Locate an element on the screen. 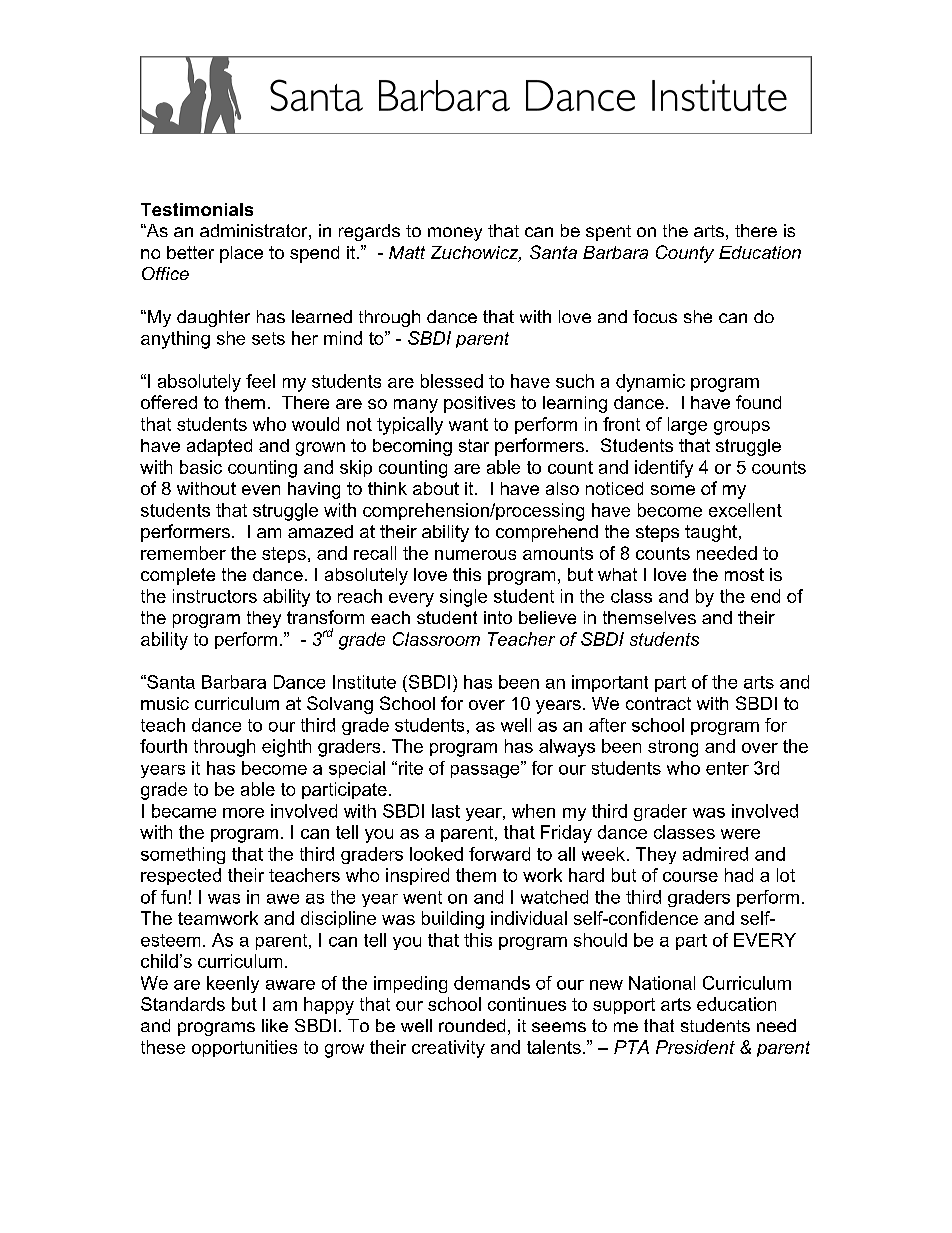  most is located at coordinates (744, 574).
